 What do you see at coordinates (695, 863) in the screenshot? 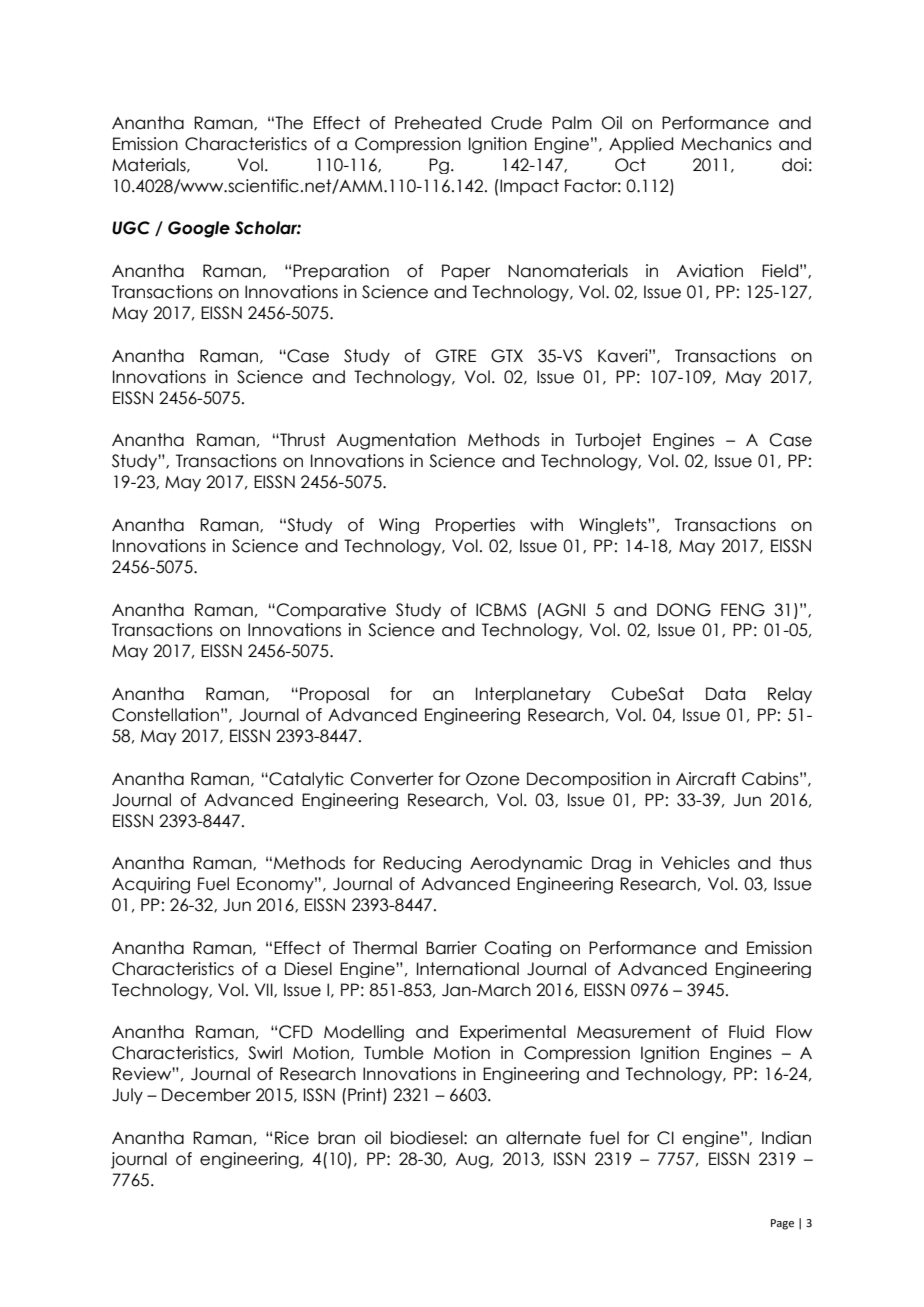
I see `Vehicles` at bounding box center [695, 863].
